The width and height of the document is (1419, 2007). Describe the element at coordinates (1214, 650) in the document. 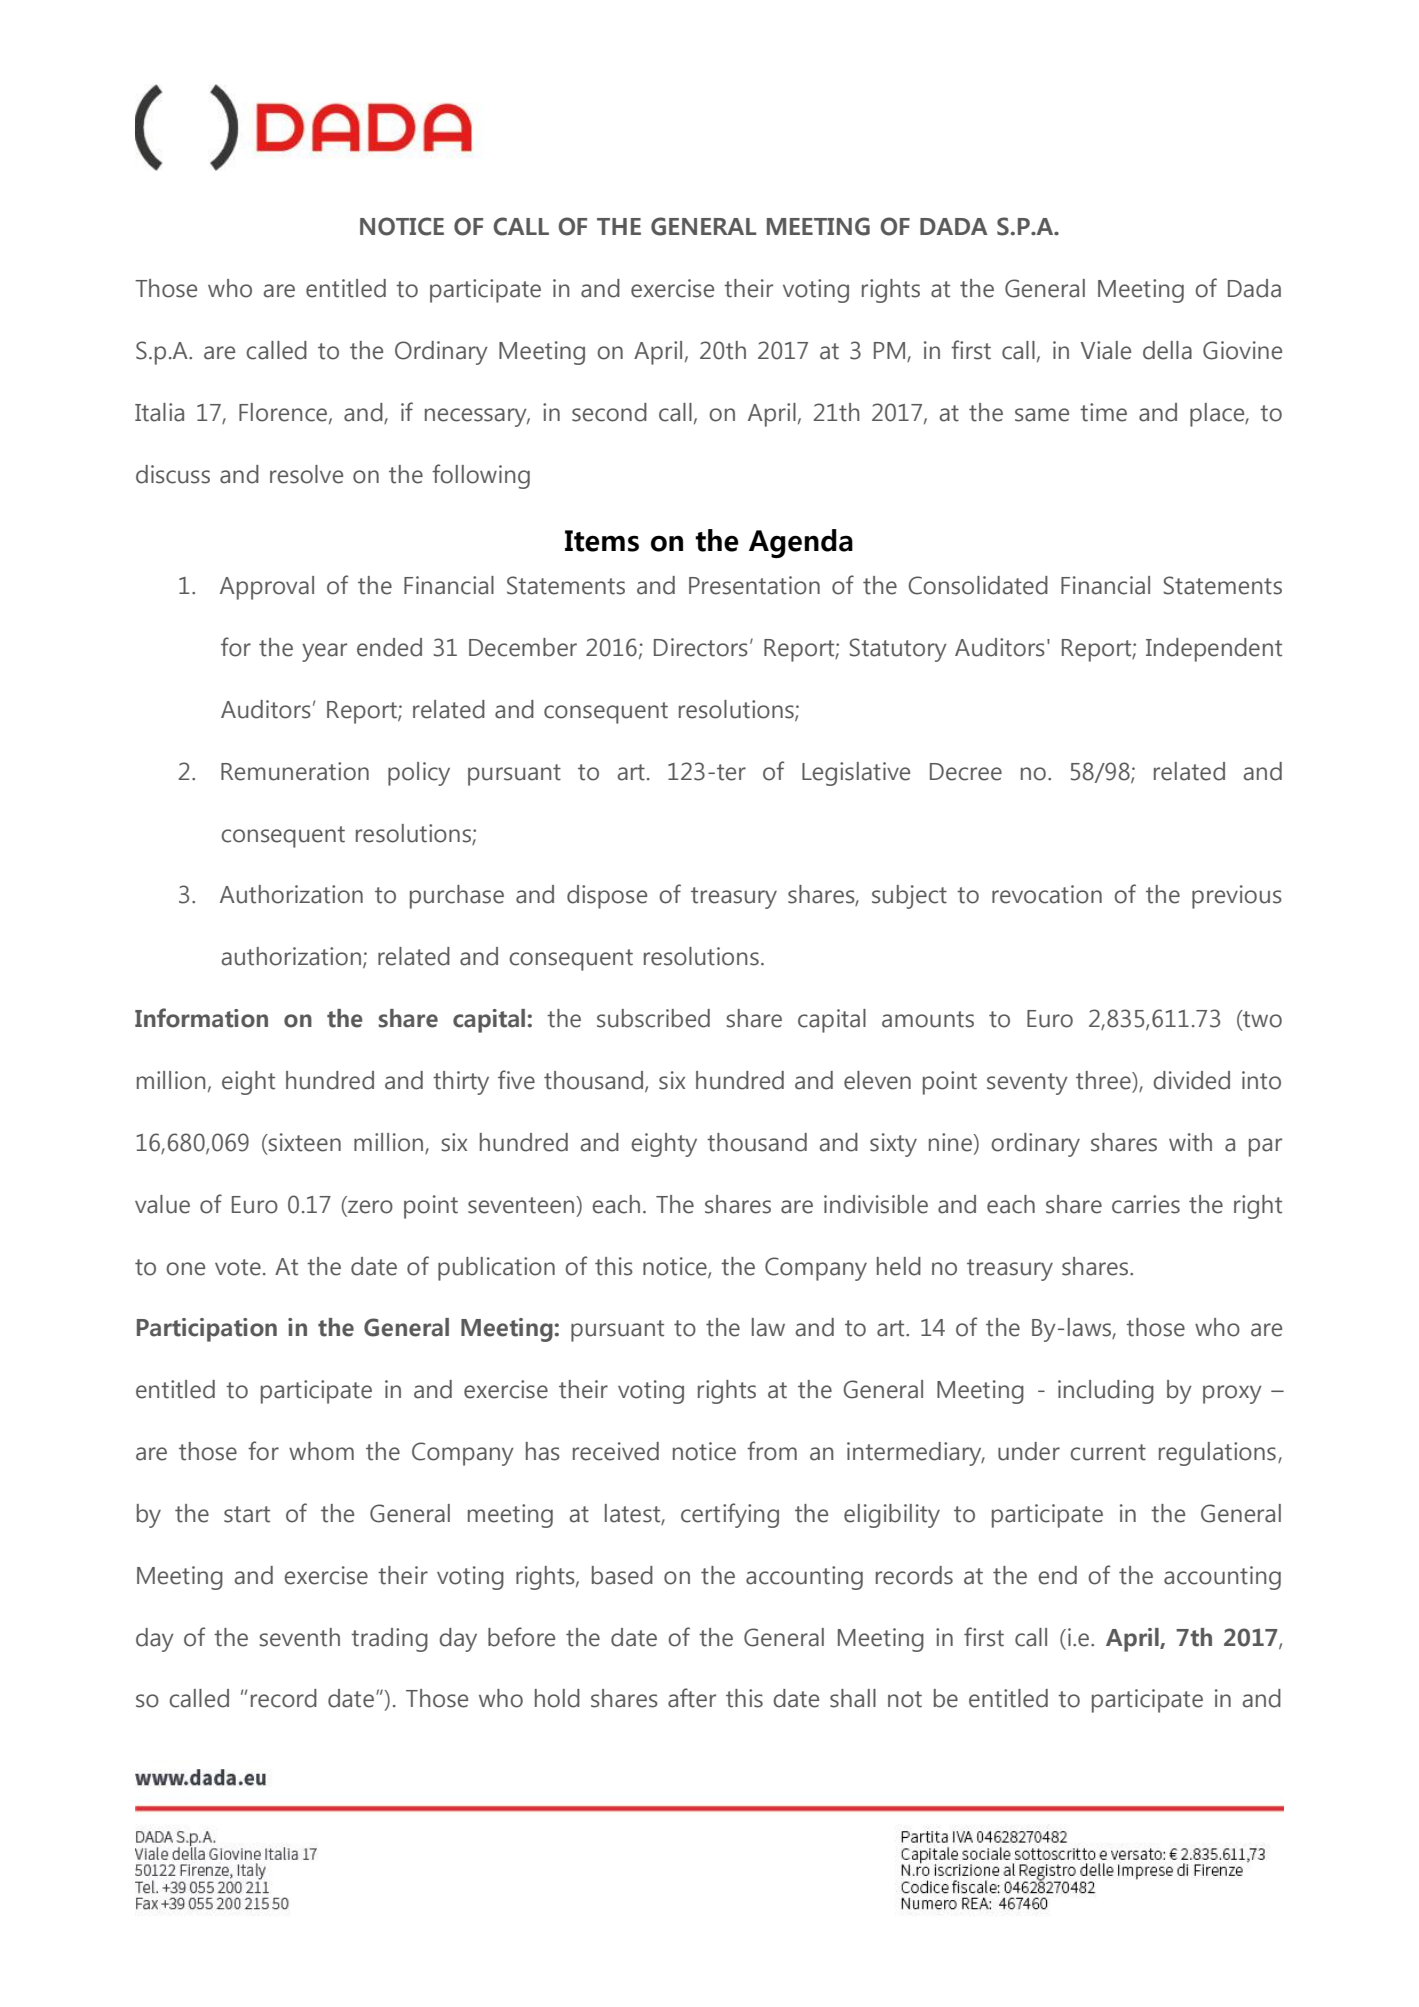

I see `Independent` at that location.
